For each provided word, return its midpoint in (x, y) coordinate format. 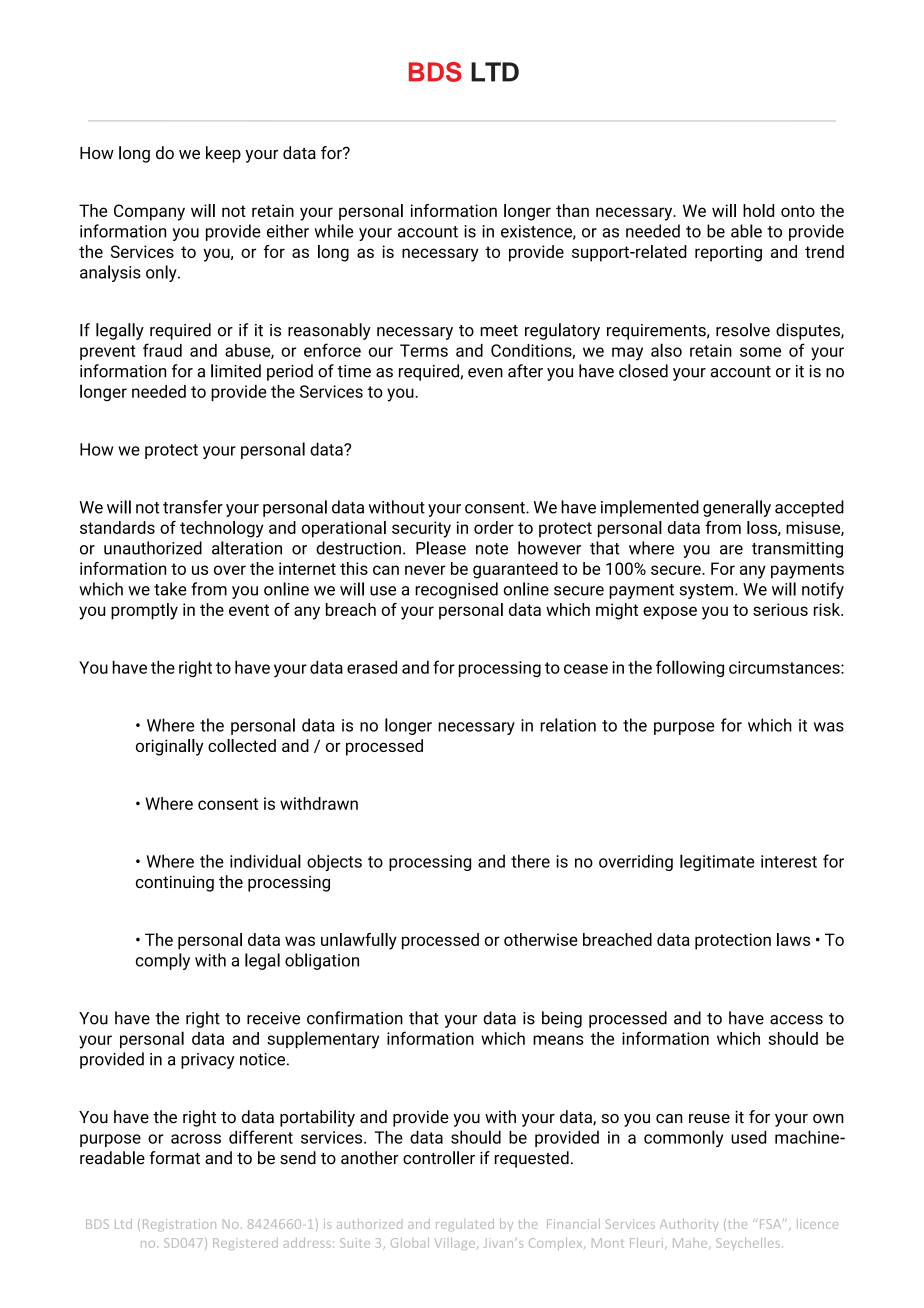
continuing (175, 883)
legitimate (717, 862)
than (572, 210)
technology (222, 529)
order (494, 527)
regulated (465, 1225)
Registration (179, 1225)
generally (737, 508)
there (530, 861)
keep (223, 154)
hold (758, 210)
